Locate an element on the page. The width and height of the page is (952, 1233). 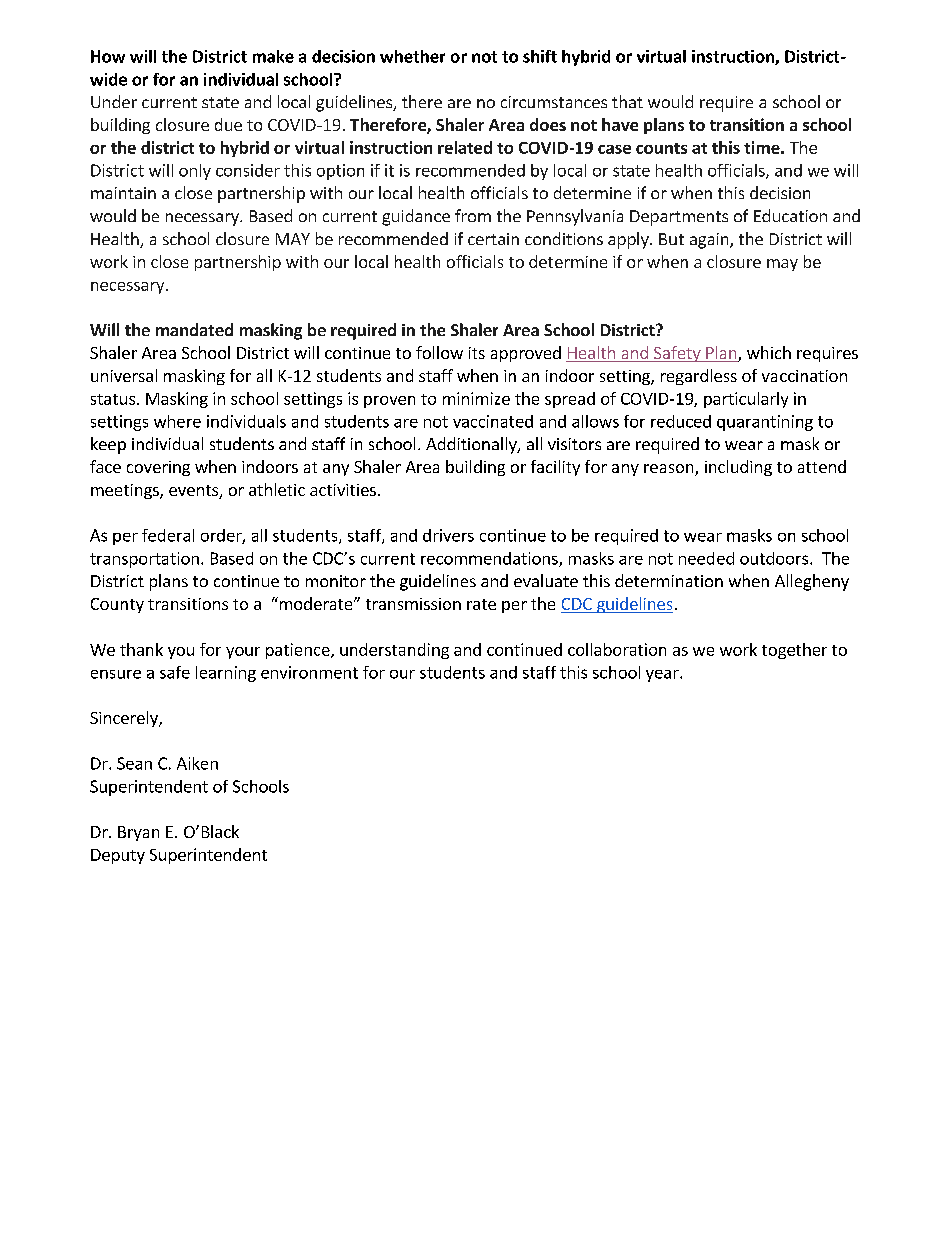
due is located at coordinates (228, 124).
